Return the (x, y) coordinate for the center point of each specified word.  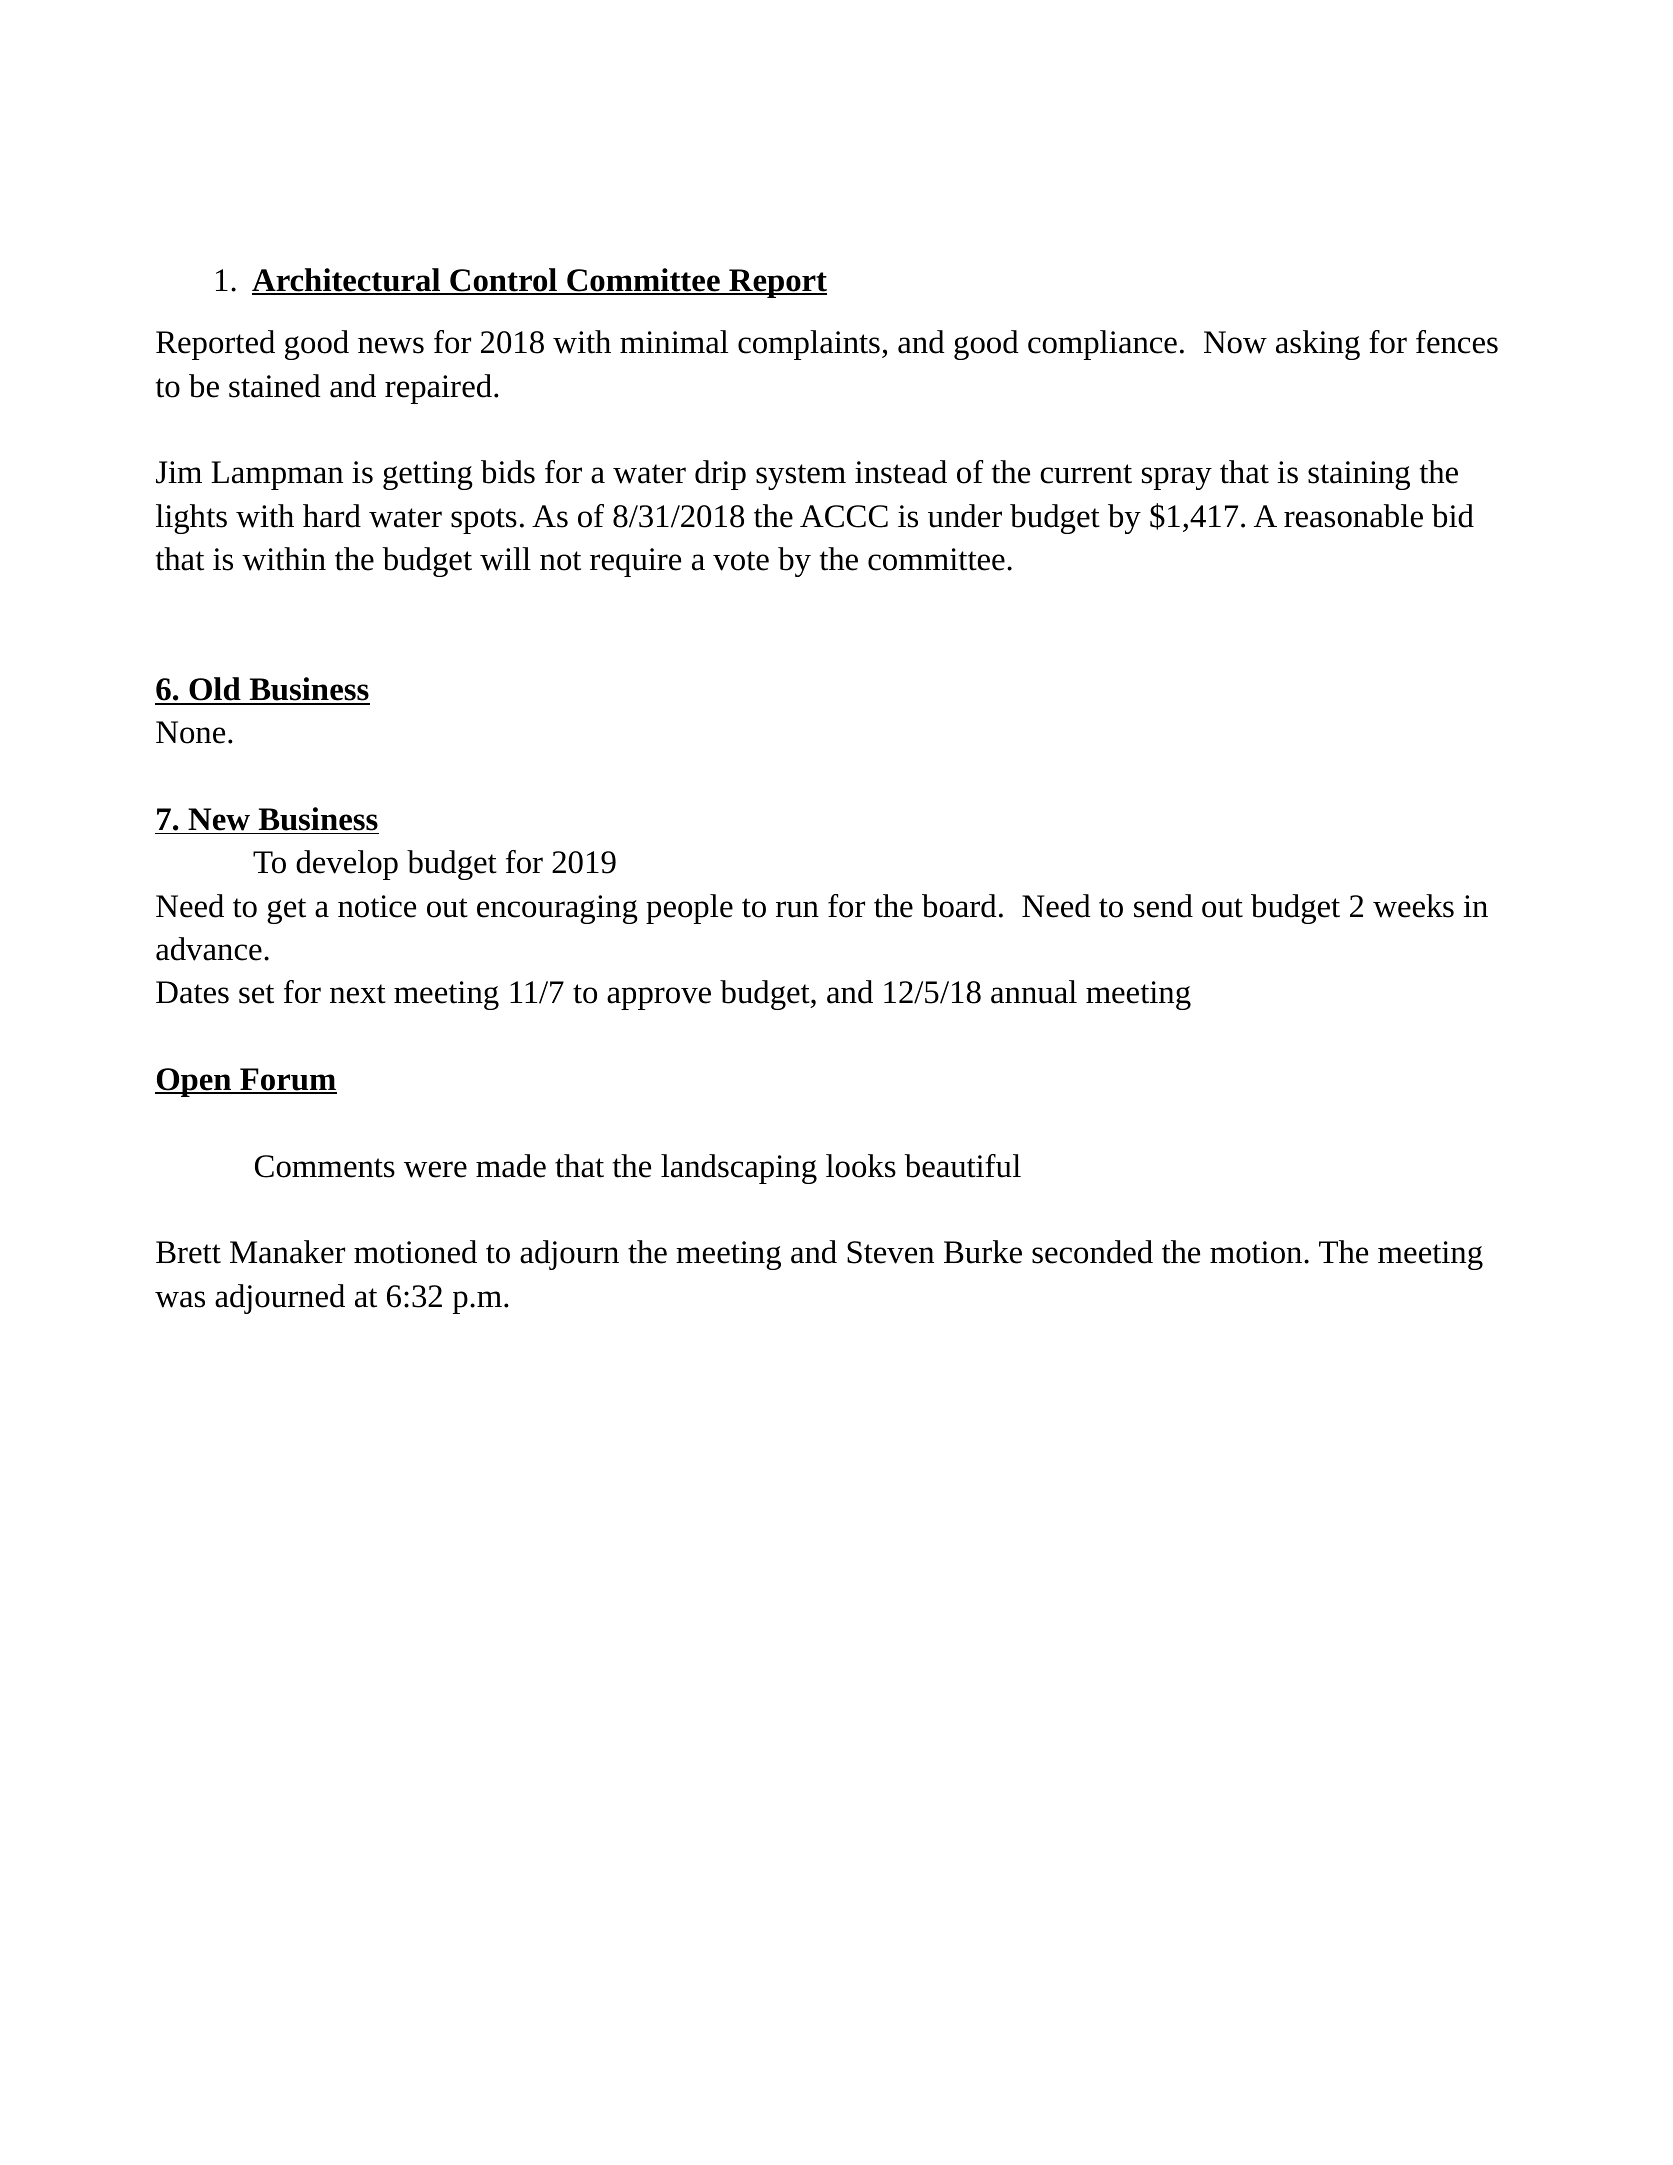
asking (1318, 345)
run (797, 909)
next (358, 994)
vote (741, 561)
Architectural (347, 281)
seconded (1092, 1252)
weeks (1413, 906)
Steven (890, 1252)
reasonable (1353, 516)
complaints (809, 345)
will (505, 559)
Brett (188, 1252)
